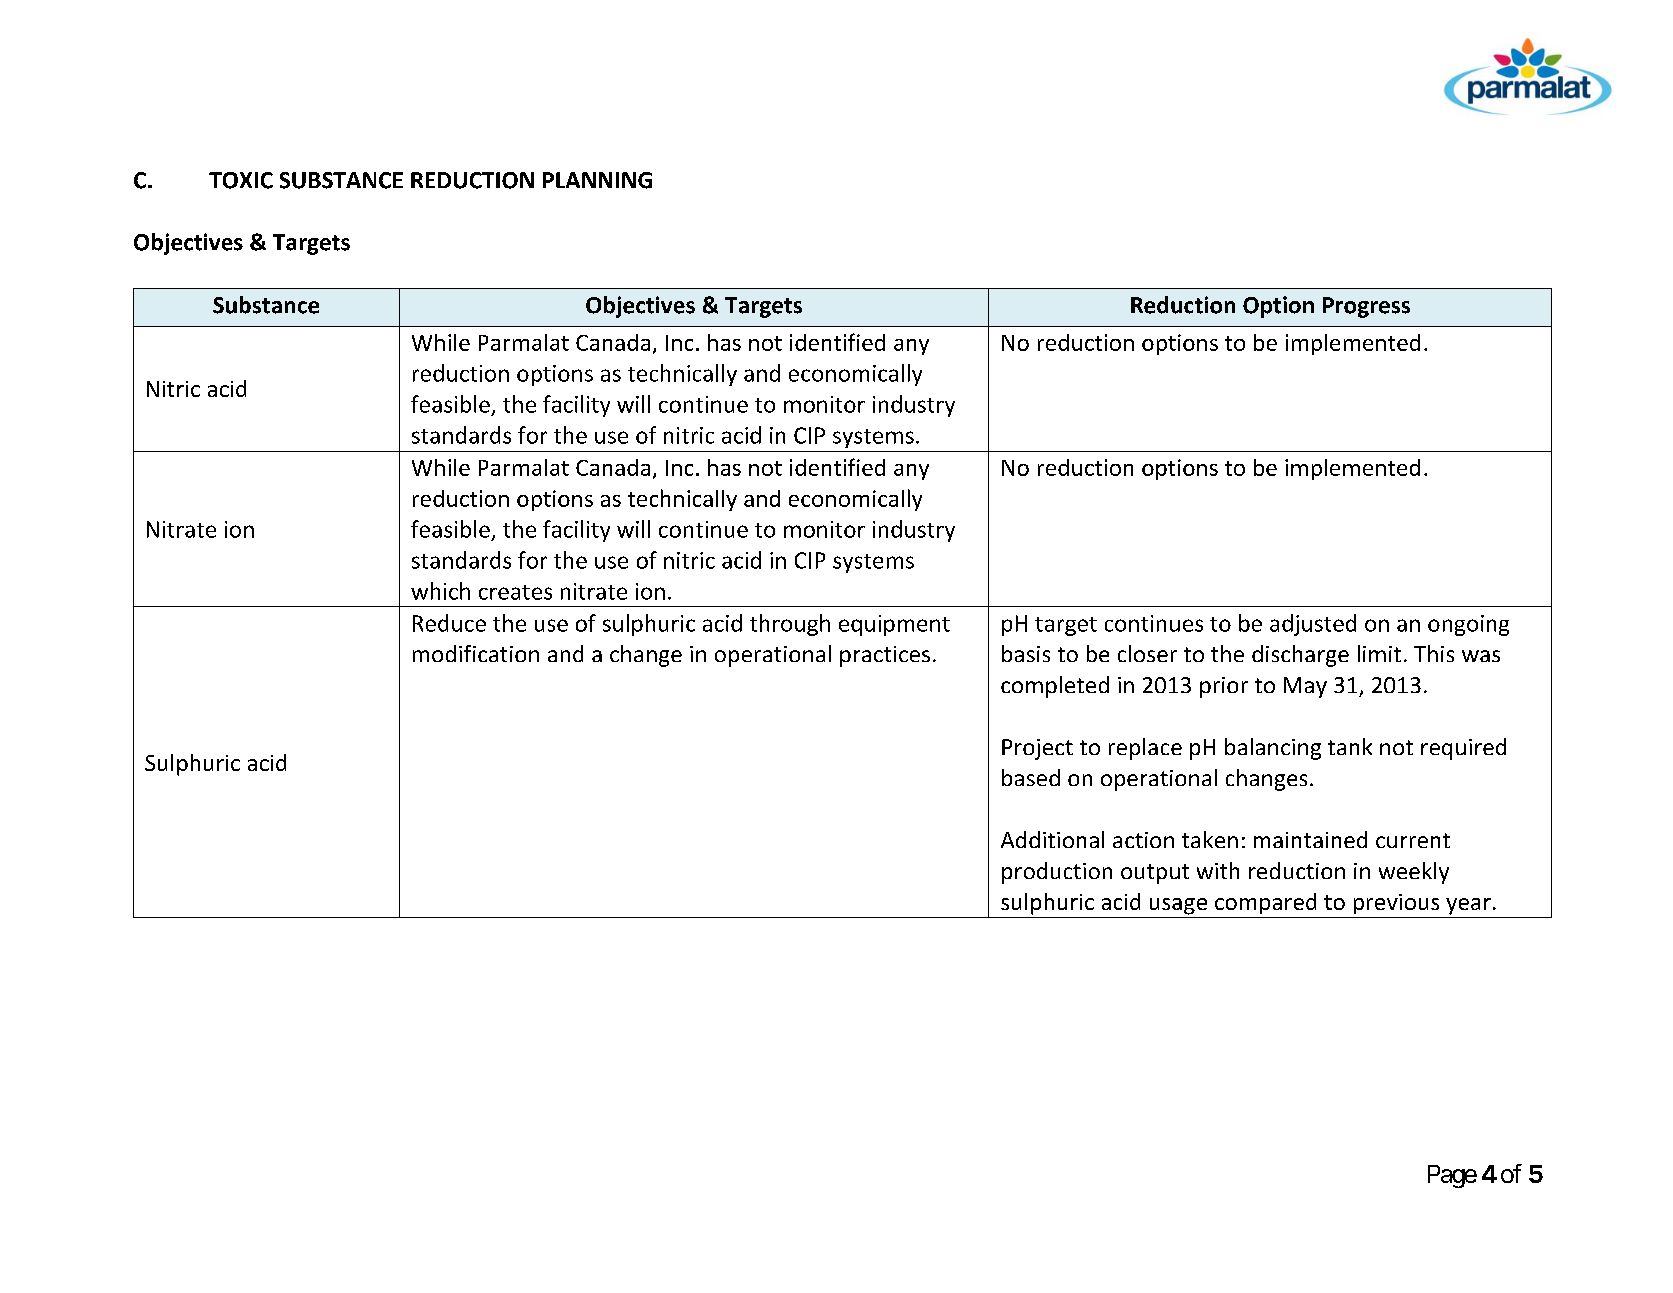 Image resolution: width=1673 pixels, height=1293 pixels. What do you see at coordinates (1313, 625) in the document?
I see `adjusted` at bounding box center [1313, 625].
